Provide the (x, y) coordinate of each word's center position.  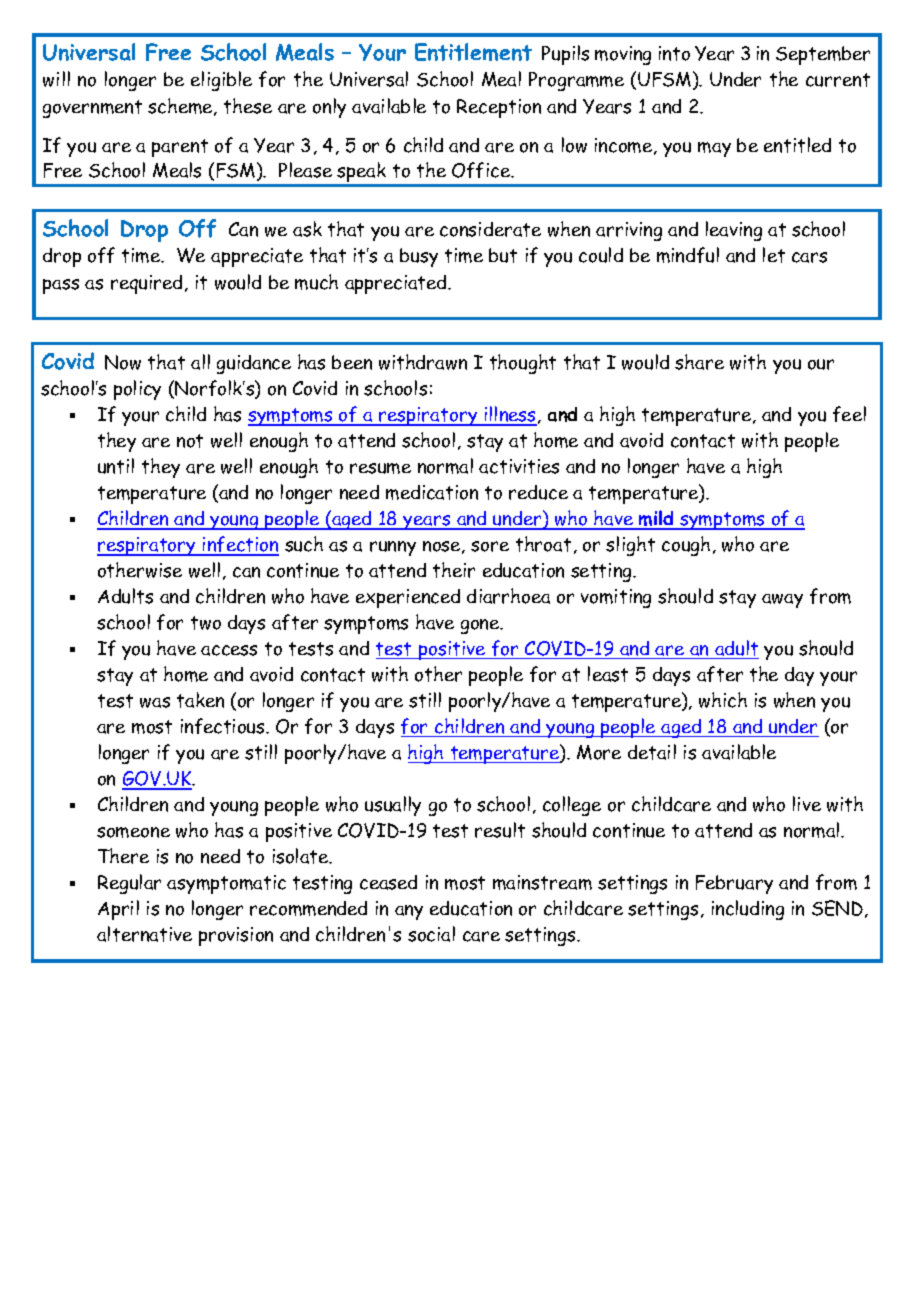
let (774, 255)
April (118, 910)
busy (419, 257)
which (723, 700)
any (409, 912)
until (116, 466)
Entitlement (473, 52)
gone (481, 626)
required (146, 284)
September (823, 55)
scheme (181, 107)
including (748, 910)
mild (657, 519)
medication (432, 492)
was (155, 702)
